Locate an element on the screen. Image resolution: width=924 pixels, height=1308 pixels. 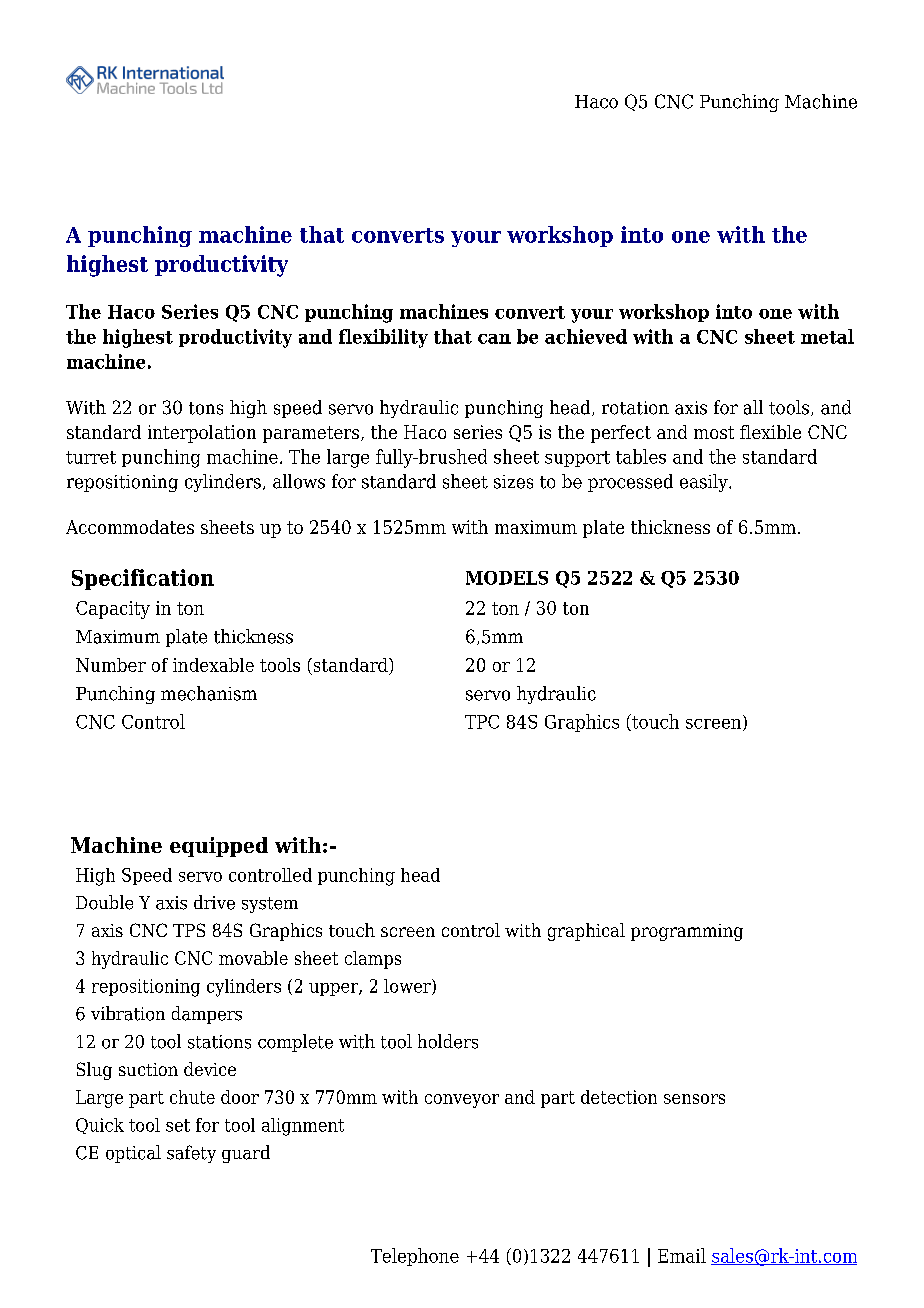
tons is located at coordinates (206, 408).
